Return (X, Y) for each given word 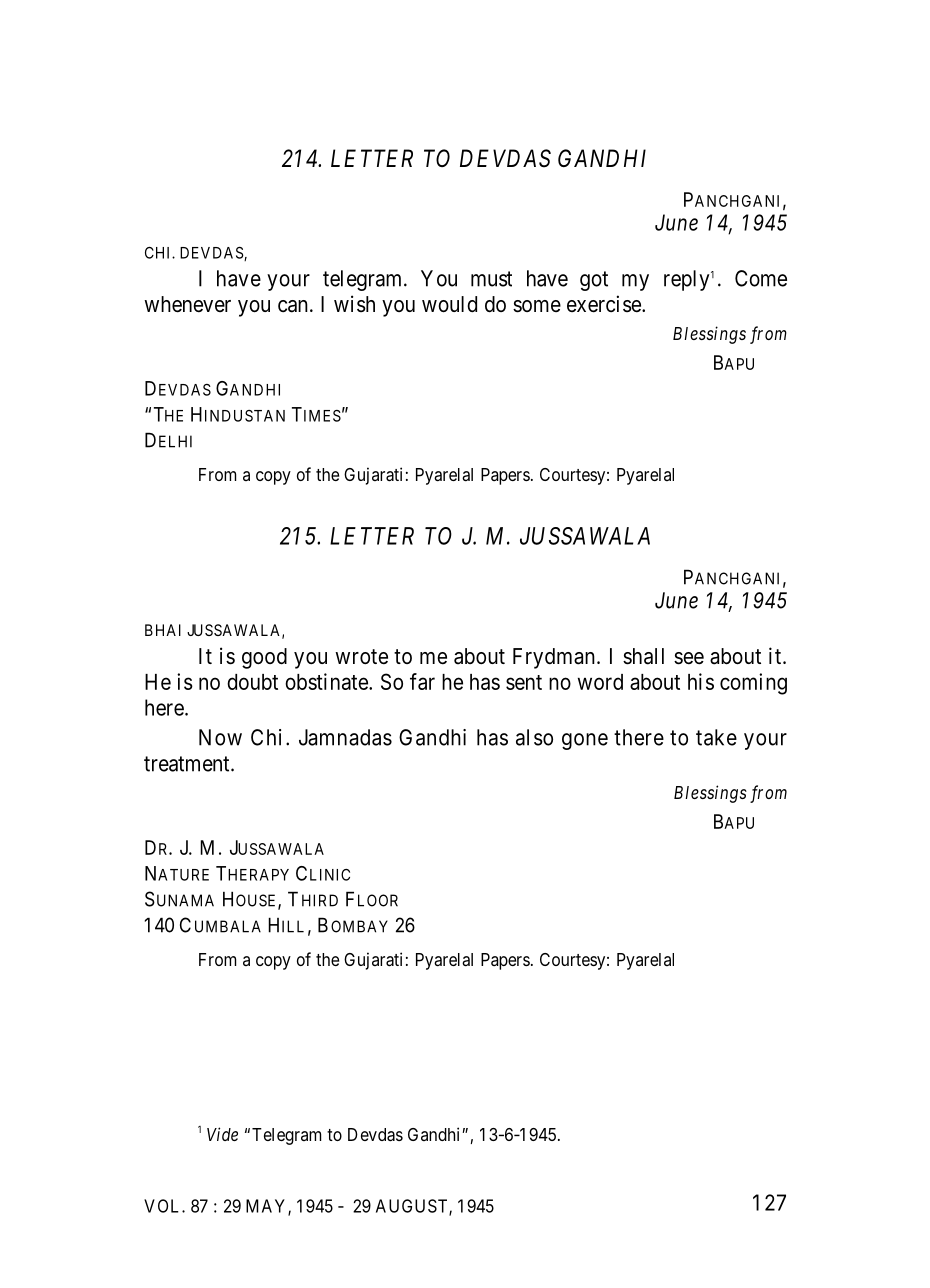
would (449, 304)
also (534, 737)
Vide (222, 1134)
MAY (267, 1207)
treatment (188, 764)
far (422, 681)
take (716, 737)
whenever (187, 304)
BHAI (163, 630)
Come (761, 278)
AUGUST (413, 1207)
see (689, 658)
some (537, 306)
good (264, 658)
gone (585, 741)
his (701, 681)
